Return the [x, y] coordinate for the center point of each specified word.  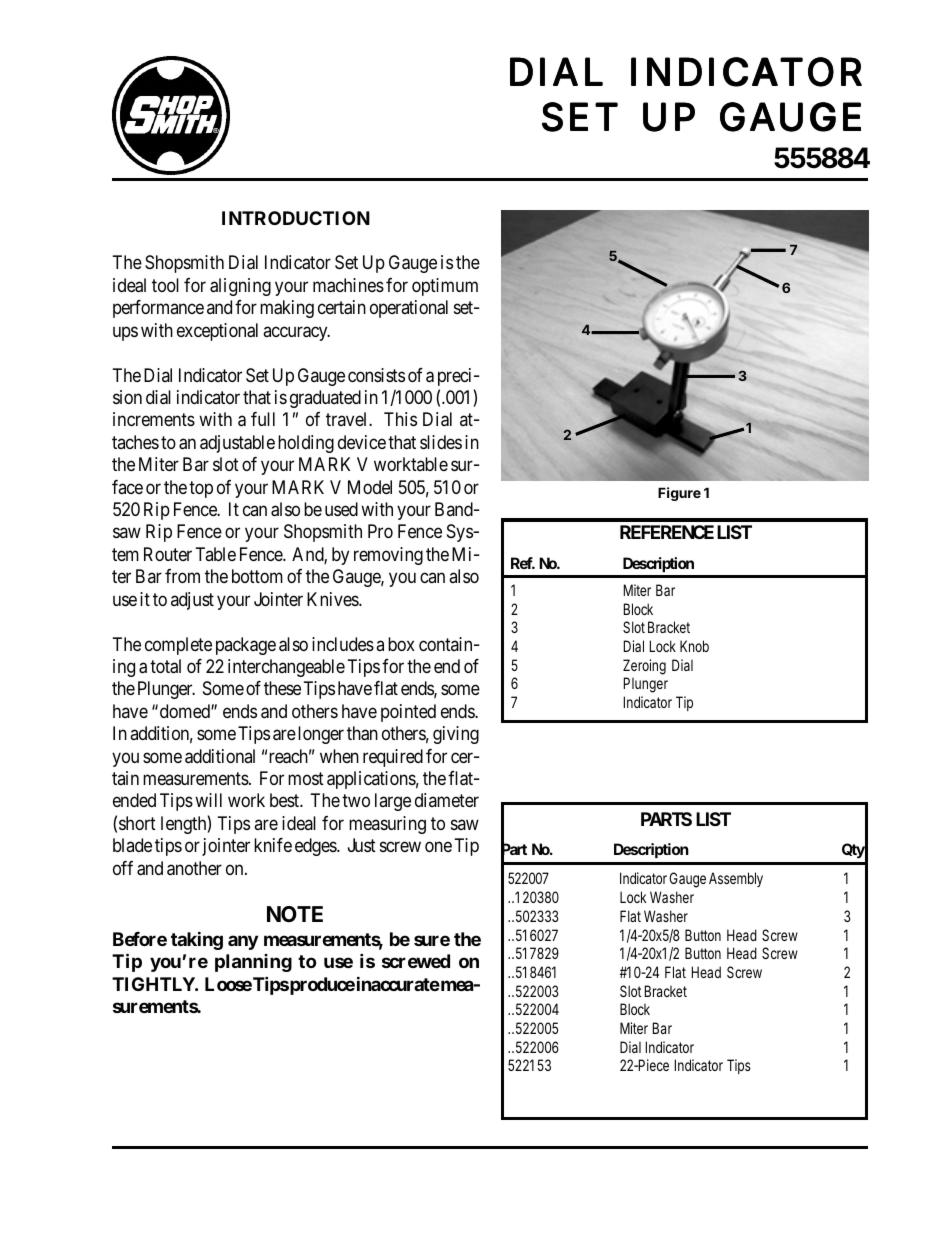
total [165, 666]
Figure [679, 494]
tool [165, 285]
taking [197, 940]
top [201, 489]
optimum [445, 287]
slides [441, 442]
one [438, 847]
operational [409, 309]
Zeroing [644, 667]
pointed [408, 713]
